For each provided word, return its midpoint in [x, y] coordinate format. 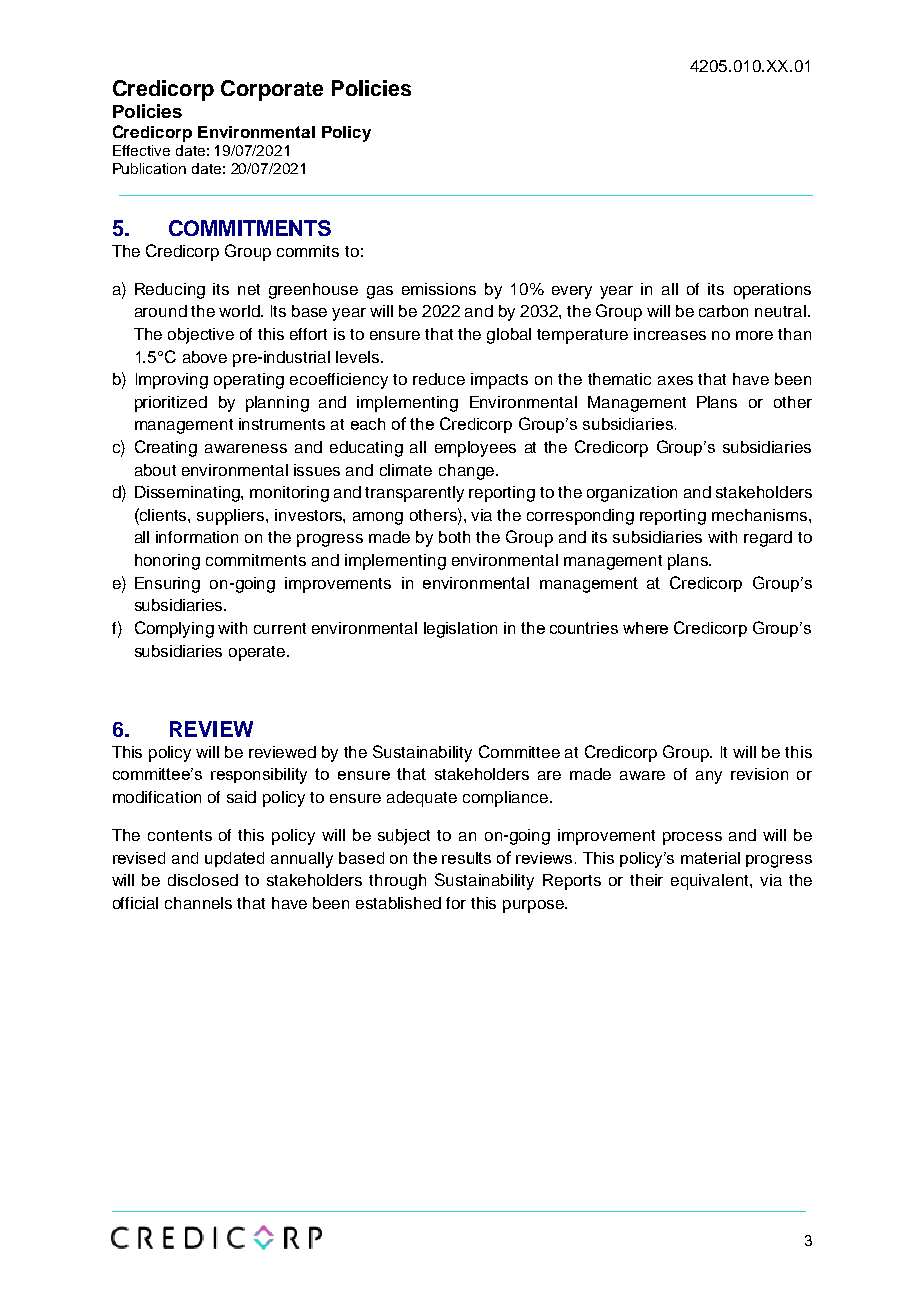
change [466, 472]
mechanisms [759, 515]
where [645, 628]
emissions [439, 289]
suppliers [232, 517]
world [240, 311]
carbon [723, 311]
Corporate [272, 90]
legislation [460, 630]
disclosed [203, 880]
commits [308, 251]
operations [772, 291]
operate [258, 653]
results [466, 858]
